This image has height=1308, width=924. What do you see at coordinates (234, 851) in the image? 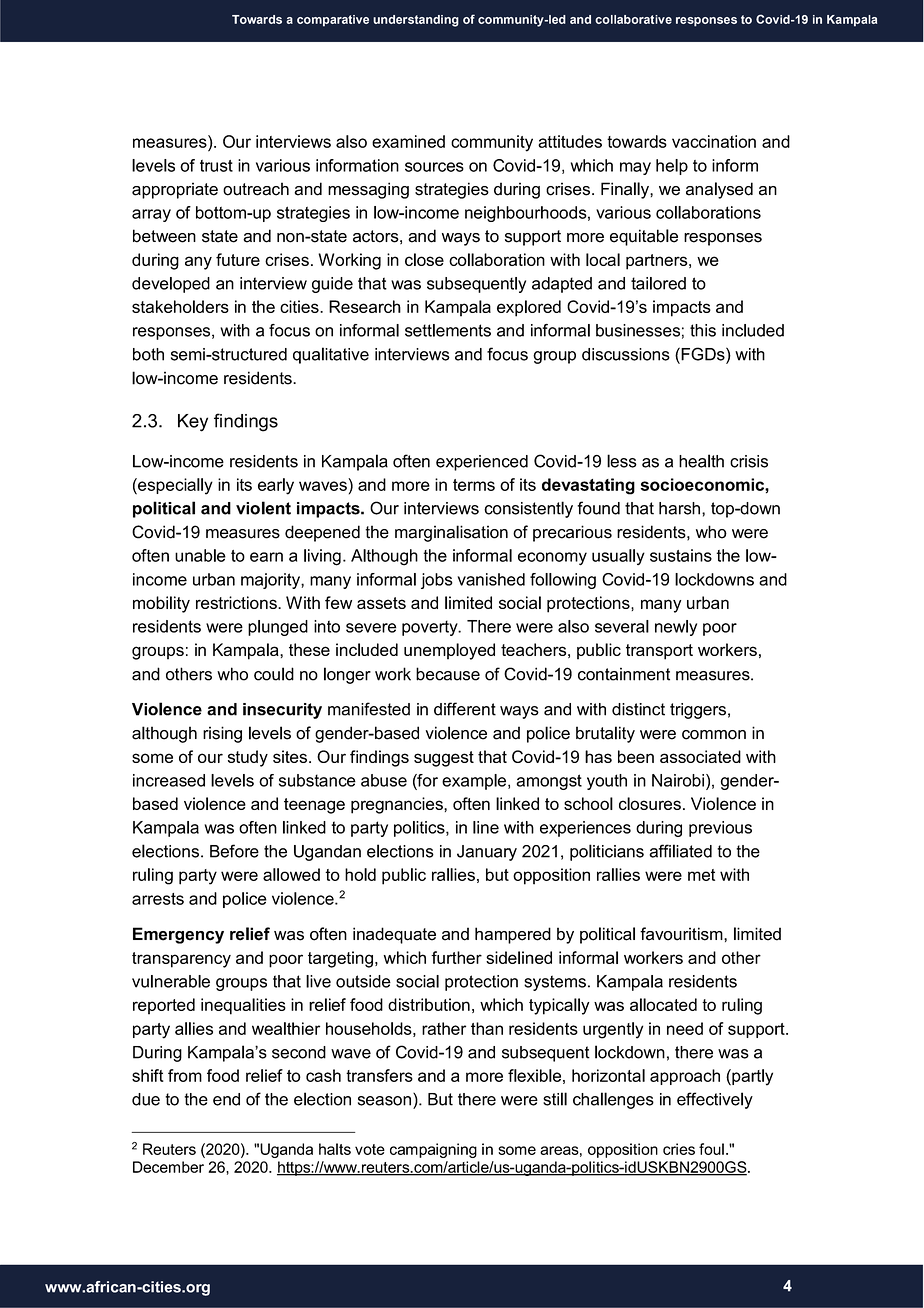
I see `Before` at bounding box center [234, 851].
